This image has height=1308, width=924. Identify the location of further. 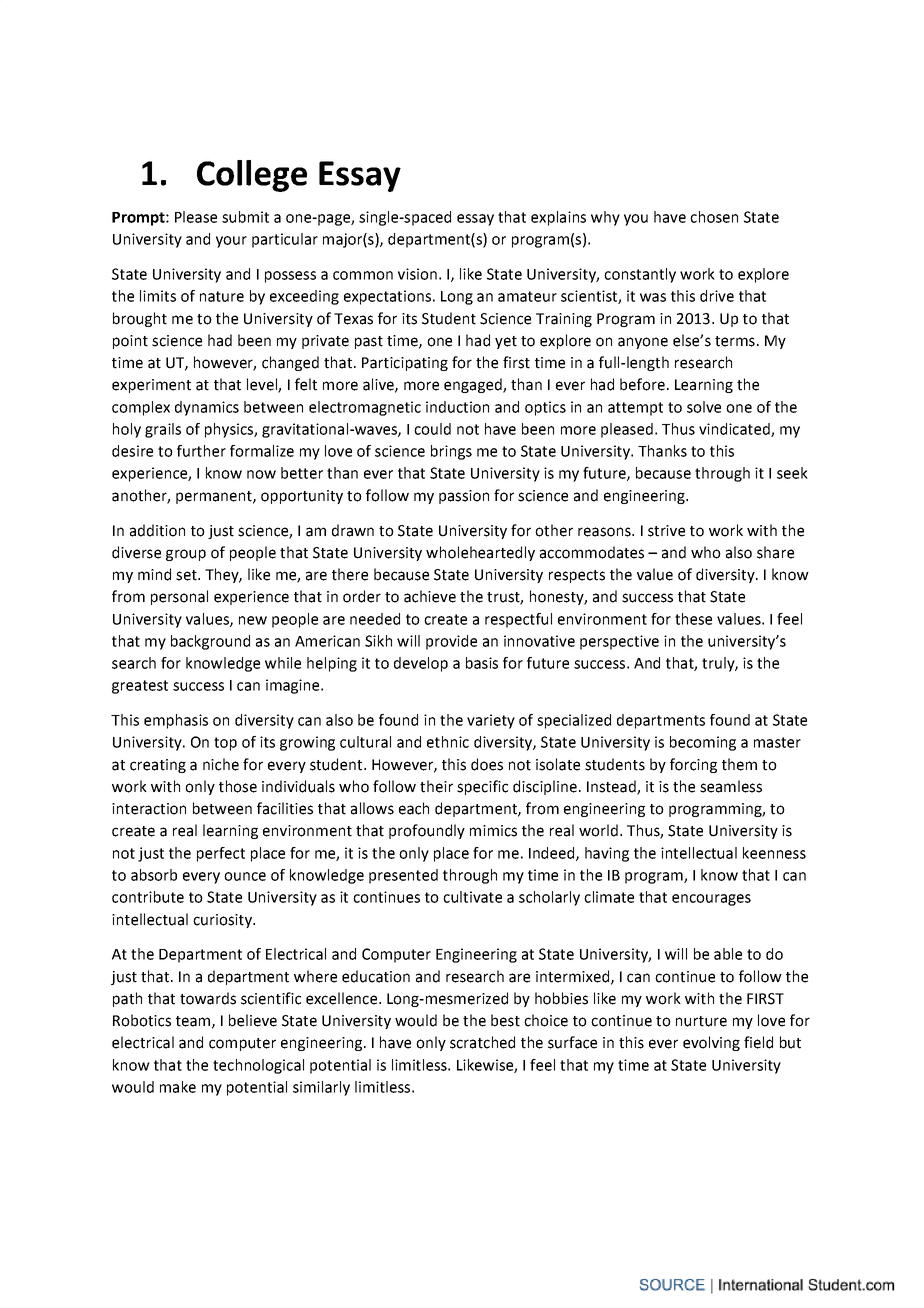
(201, 451).
